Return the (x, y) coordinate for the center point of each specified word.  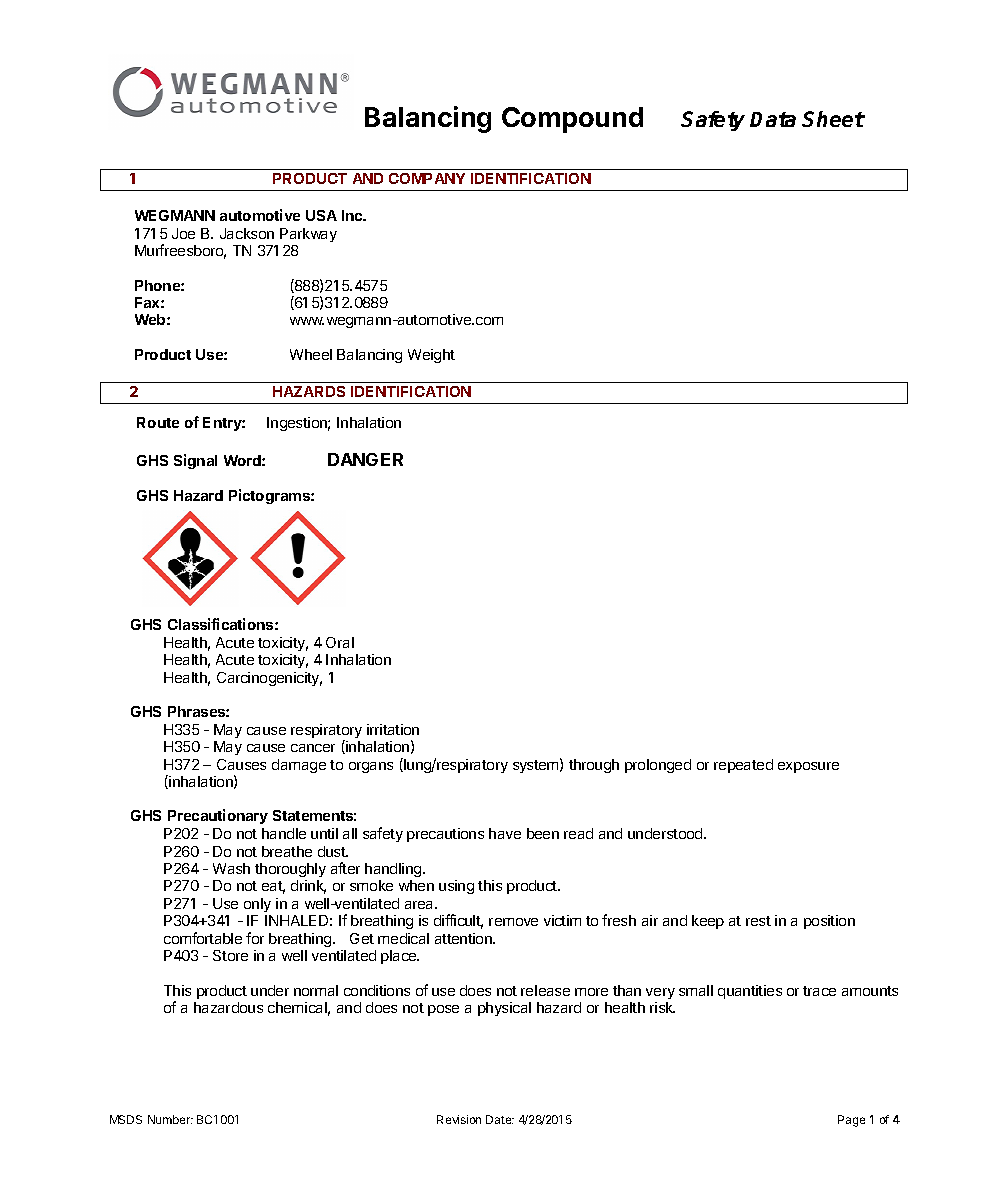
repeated (743, 766)
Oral (340, 642)
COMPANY (427, 178)
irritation (393, 729)
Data (773, 119)
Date (500, 1119)
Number (170, 1119)
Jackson (247, 233)
